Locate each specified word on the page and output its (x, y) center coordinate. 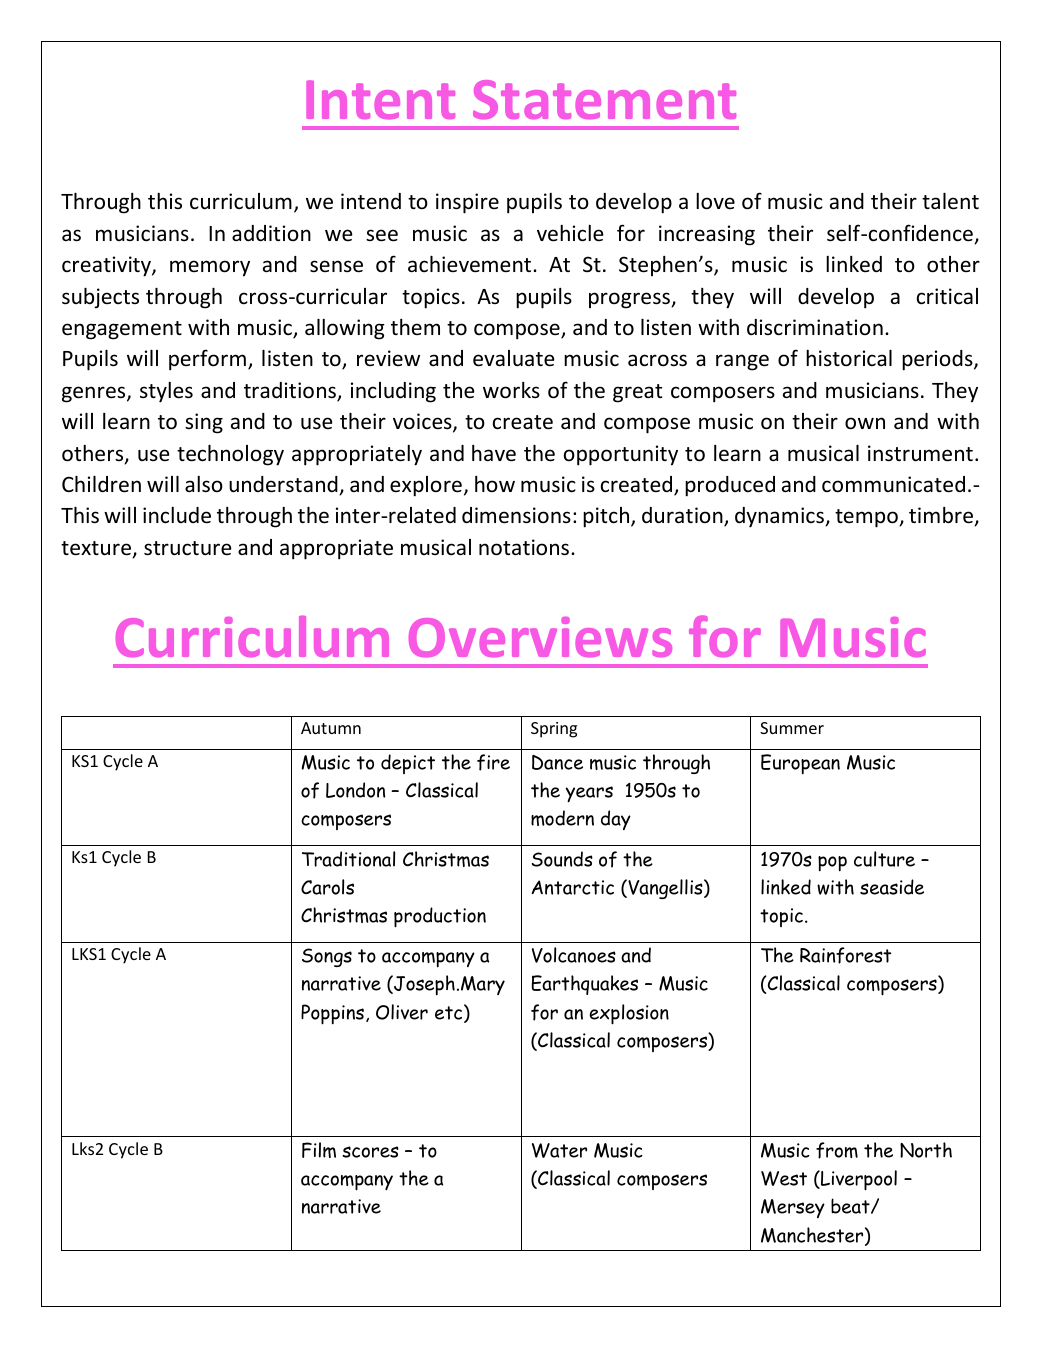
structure (188, 548)
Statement (604, 99)
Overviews (540, 637)
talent (950, 201)
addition (271, 233)
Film (319, 1150)
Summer (792, 728)
